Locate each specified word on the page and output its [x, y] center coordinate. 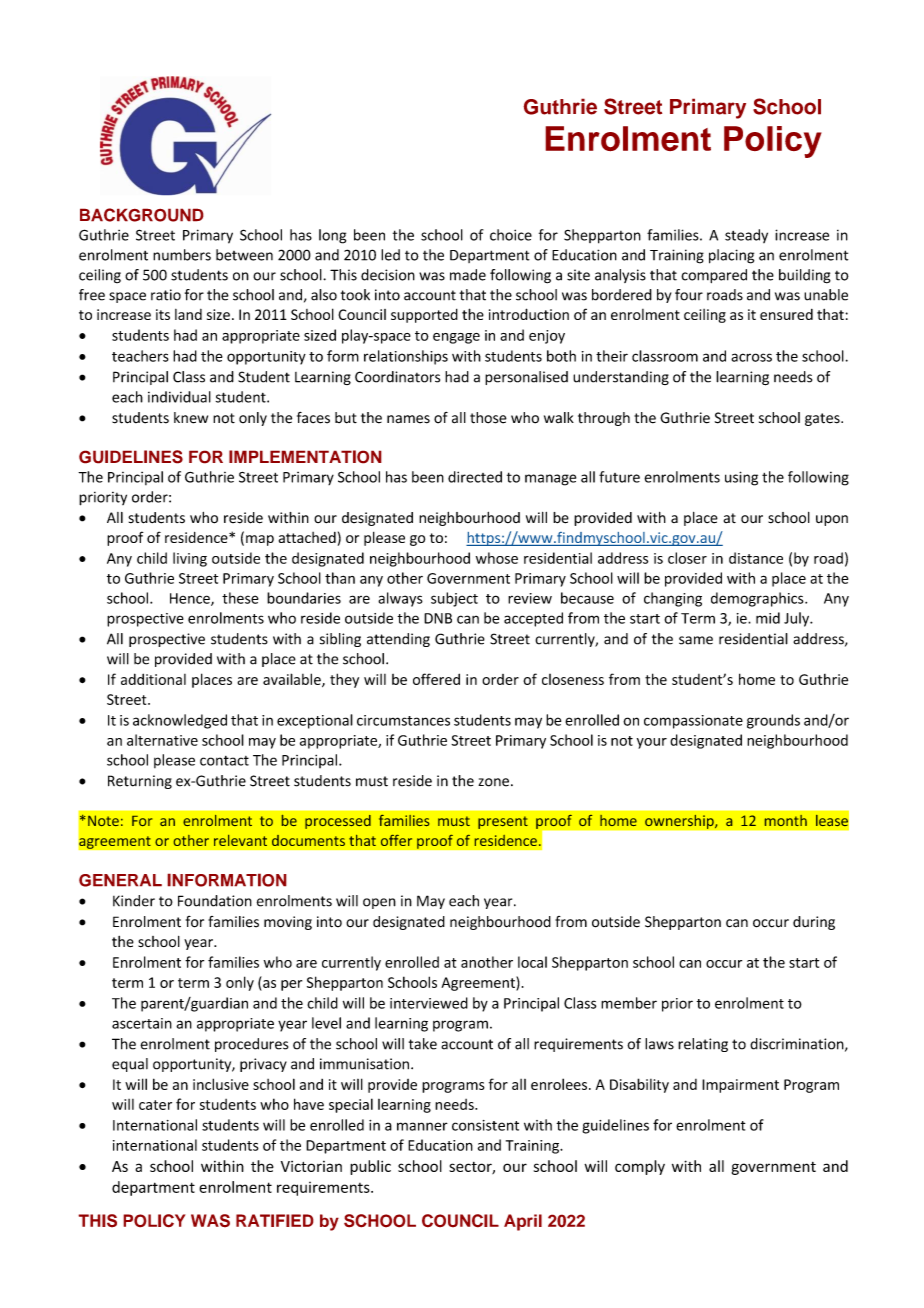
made [468, 275]
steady [746, 236]
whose [497, 558]
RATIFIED [275, 1220]
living [190, 559]
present [503, 822]
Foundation [215, 901]
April [523, 1222]
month [785, 820]
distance [756, 558]
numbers [182, 255]
